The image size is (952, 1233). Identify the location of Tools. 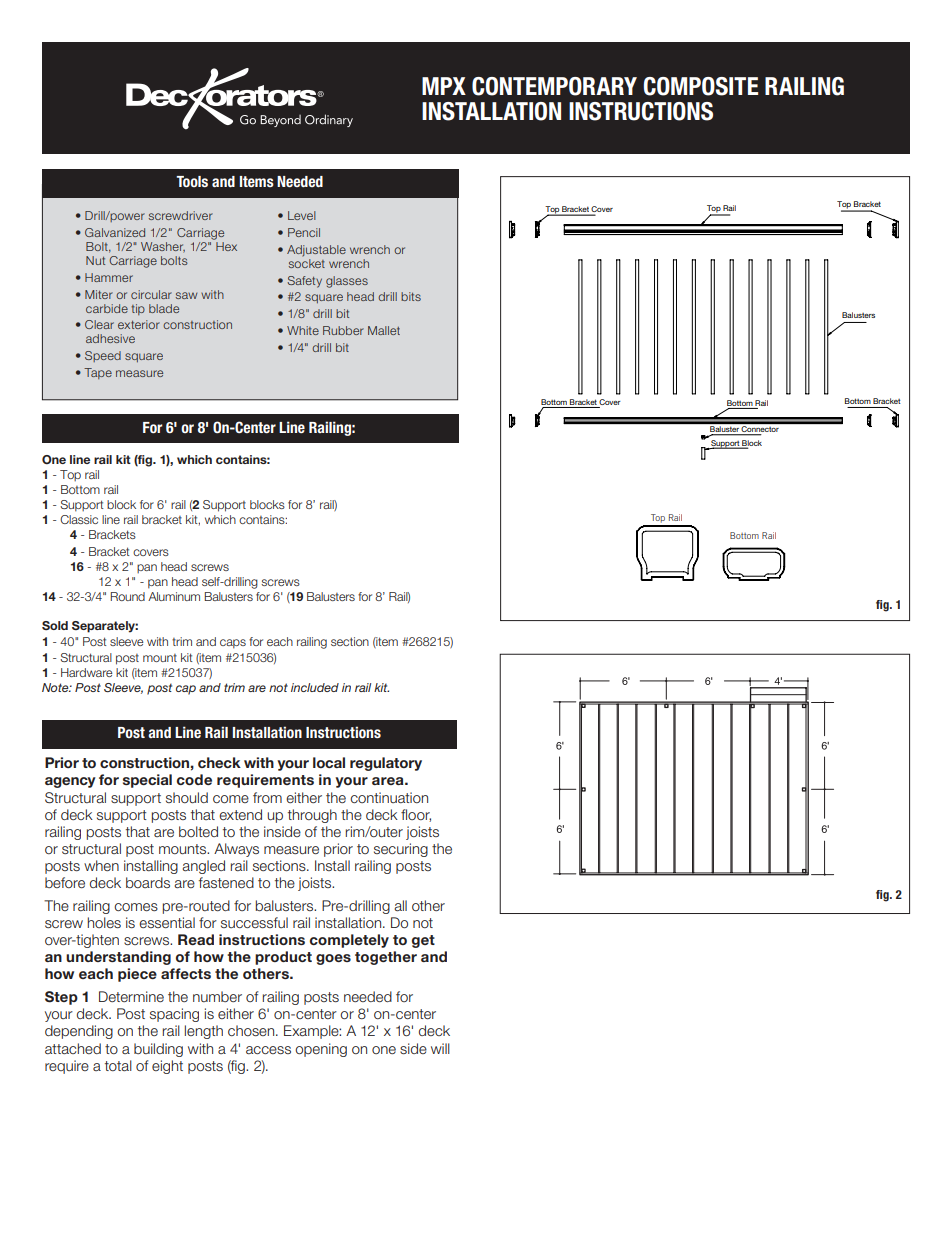
(192, 182).
